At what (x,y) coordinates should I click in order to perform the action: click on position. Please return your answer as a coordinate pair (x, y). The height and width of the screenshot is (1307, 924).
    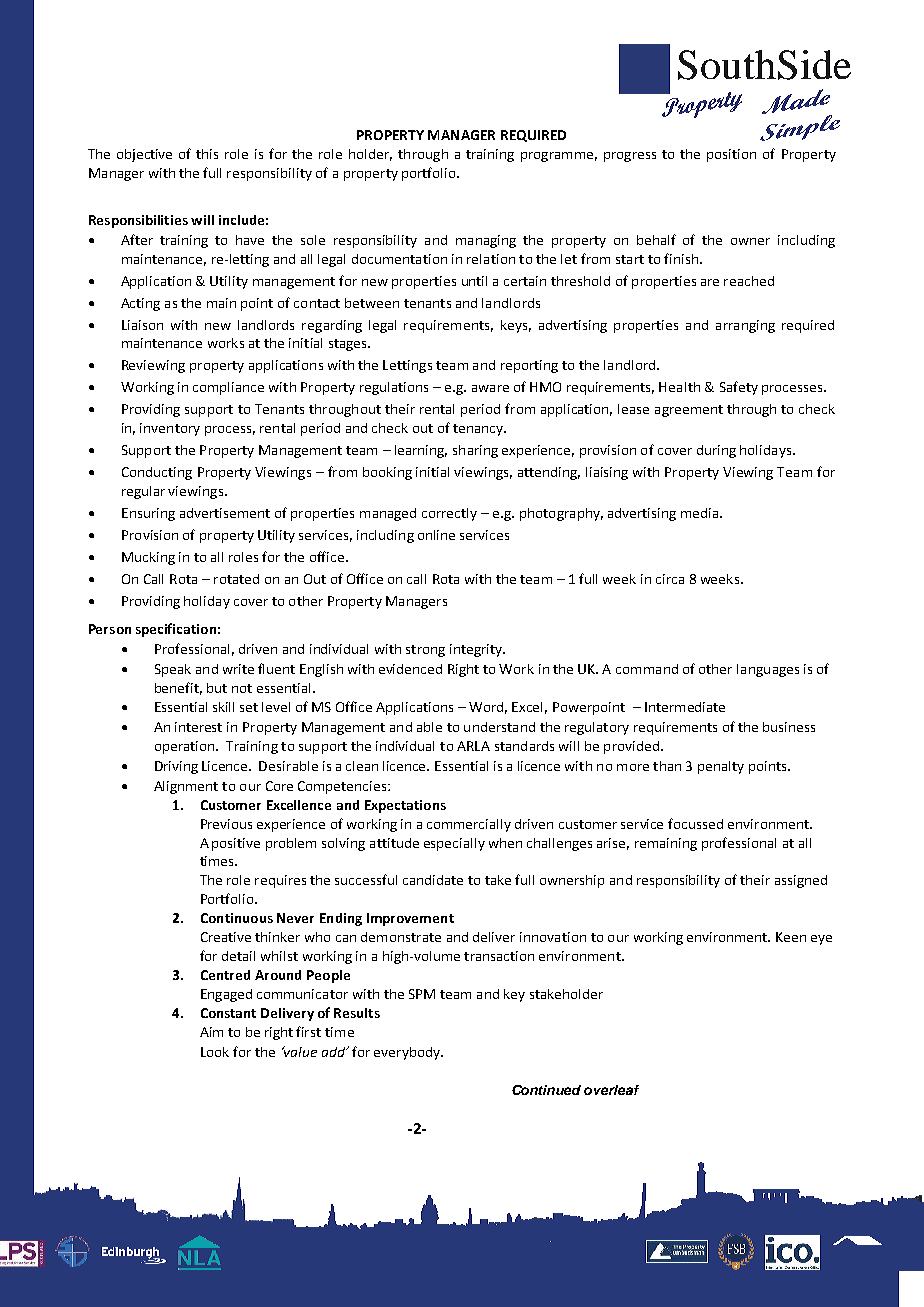
    Looking at the image, I should click on (731, 155).
